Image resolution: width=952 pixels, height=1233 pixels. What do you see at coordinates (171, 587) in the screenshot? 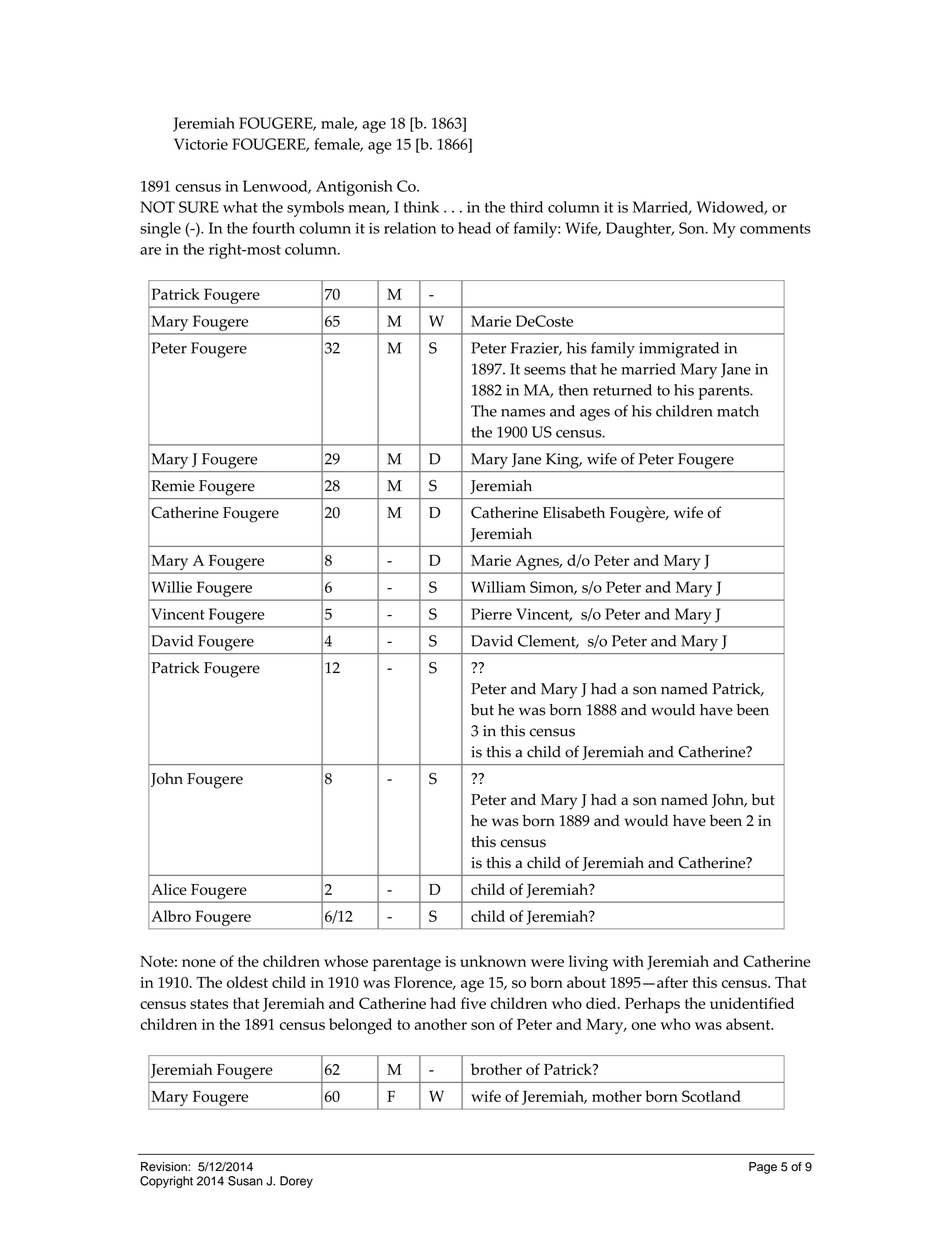
I see `Willie` at bounding box center [171, 587].
